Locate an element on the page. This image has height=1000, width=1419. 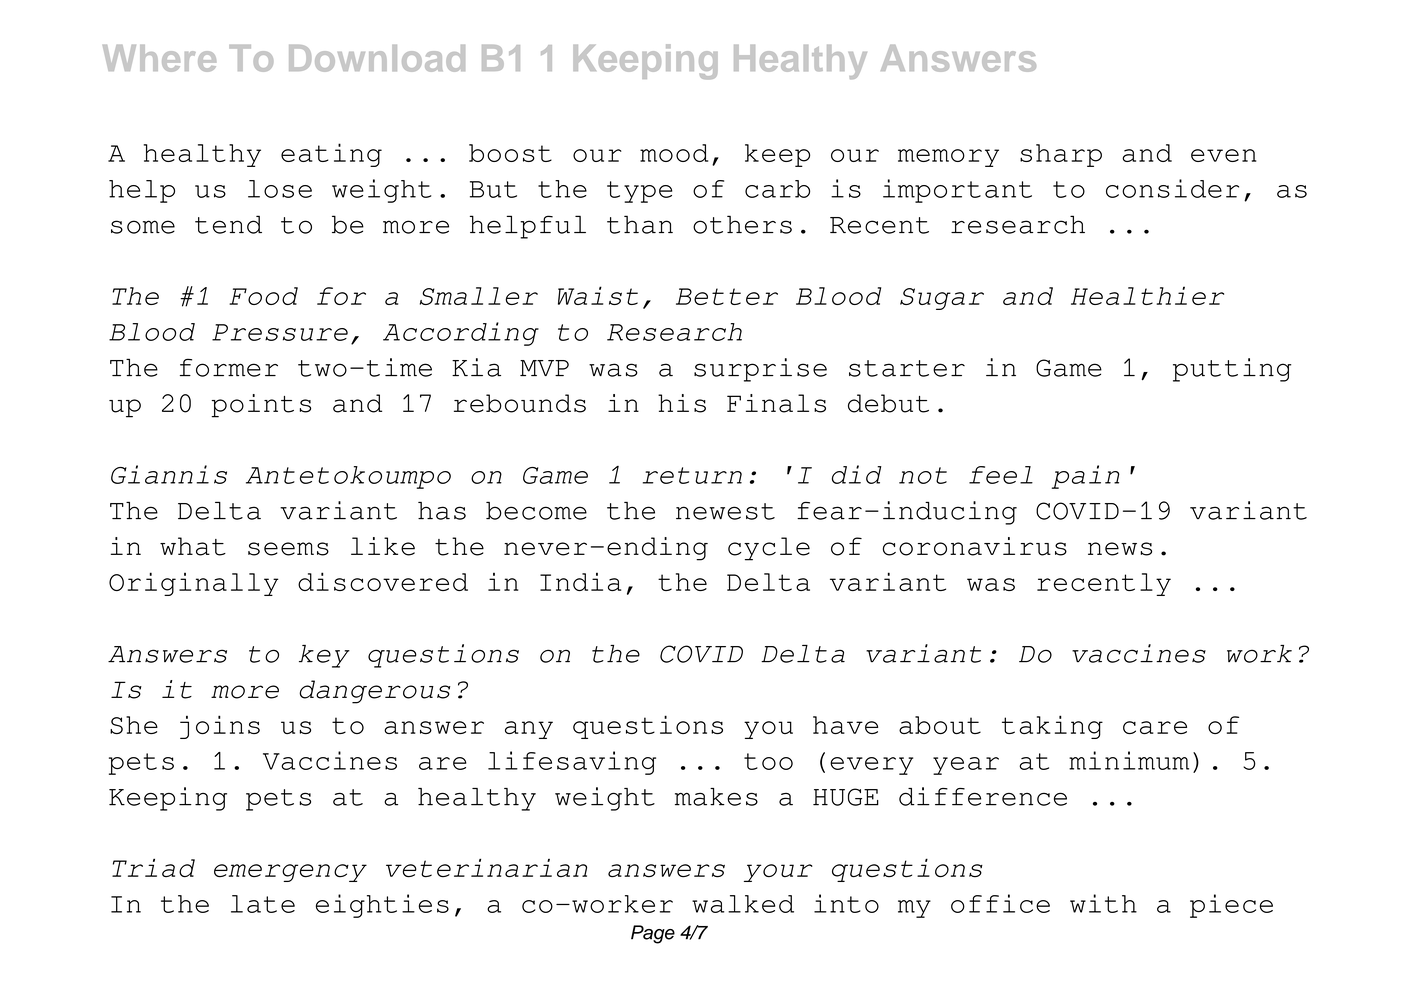
walked is located at coordinates (743, 904).
